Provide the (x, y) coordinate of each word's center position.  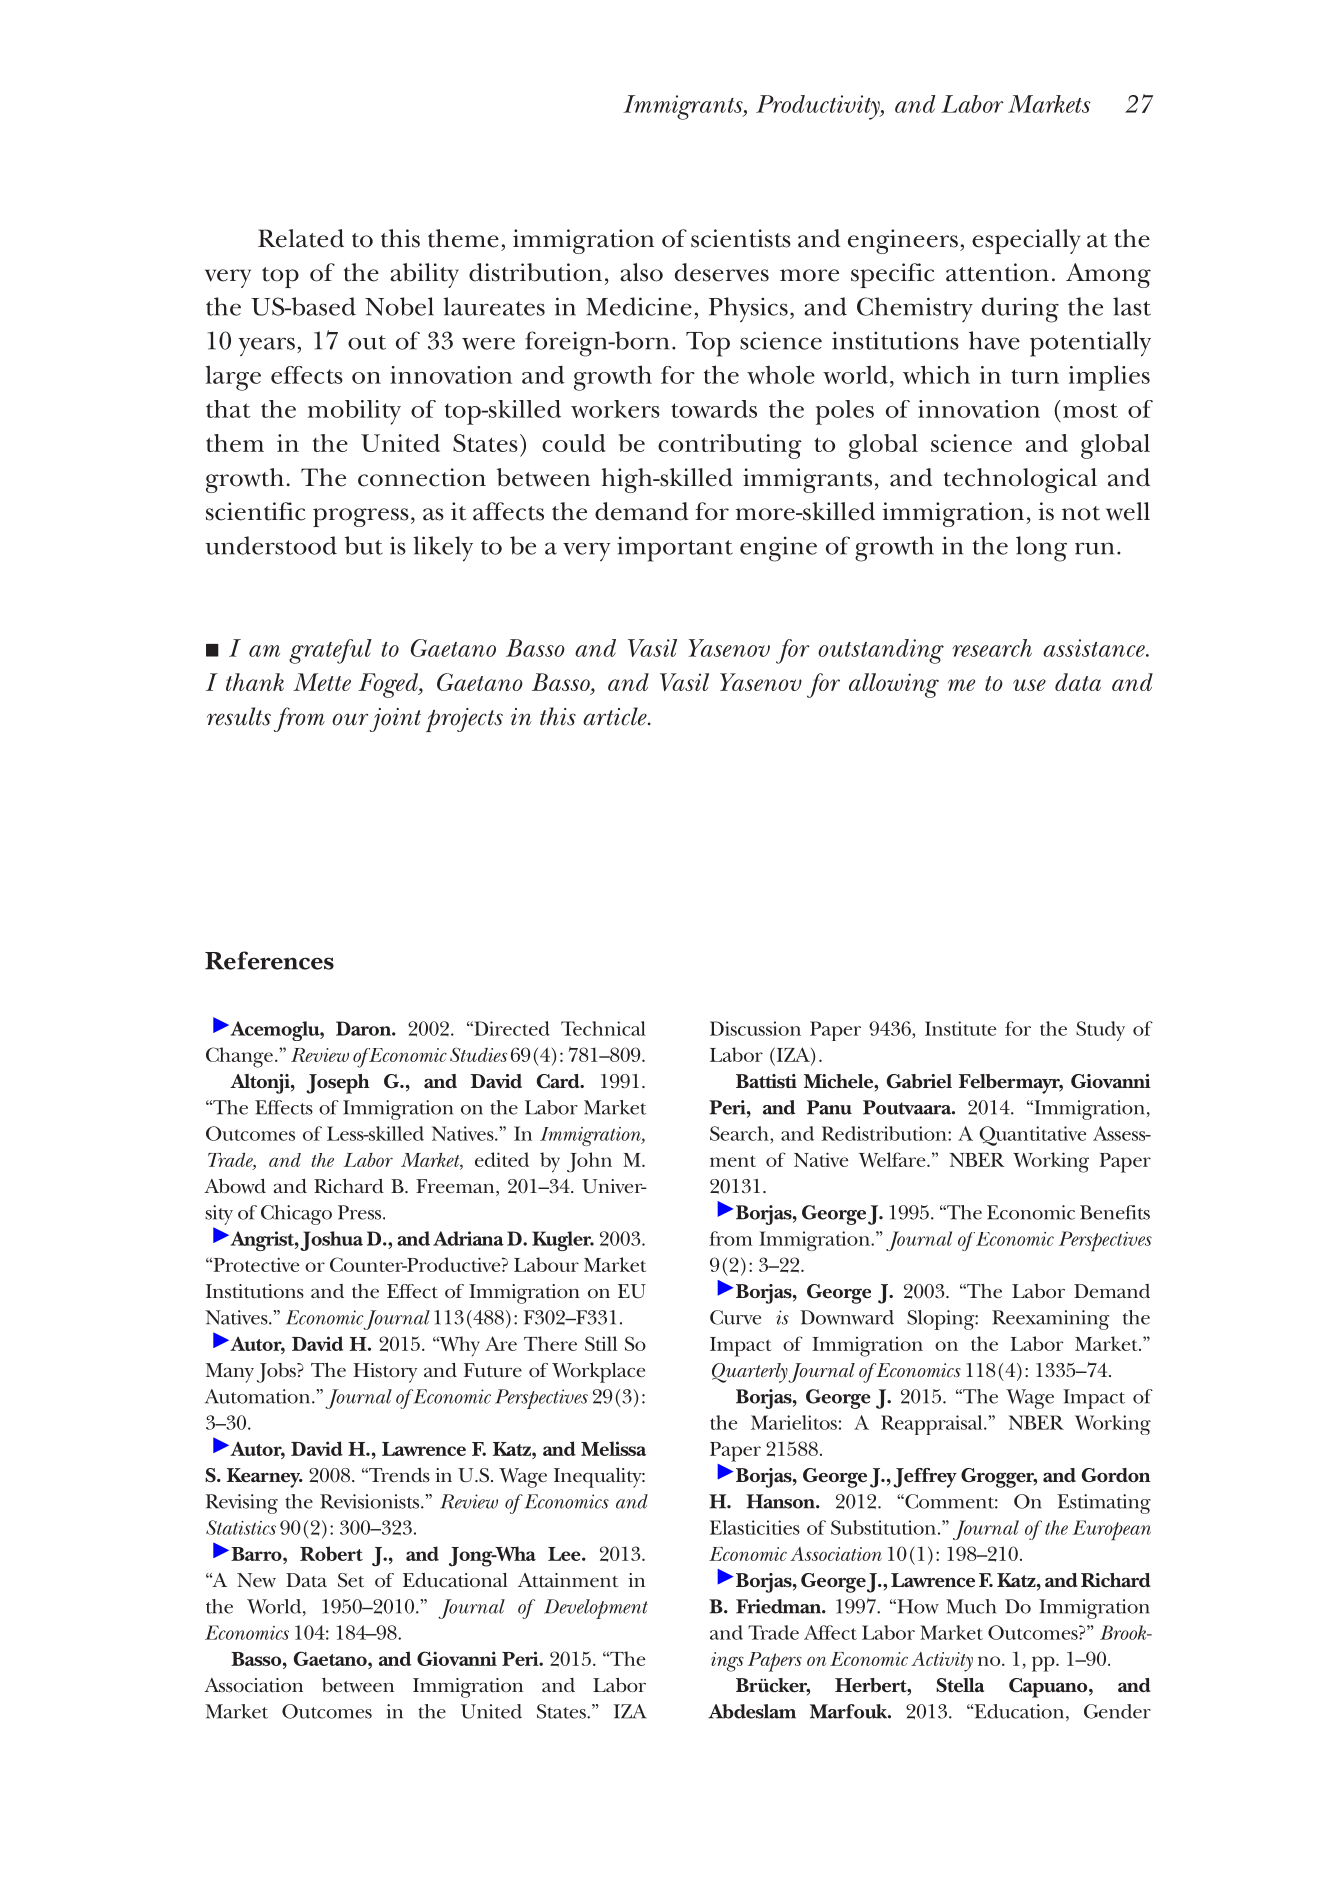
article (616, 716)
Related (301, 238)
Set (351, 1580)
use (1029, 685)
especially (1026, 241)
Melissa (613, 1448)
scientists (741, 238)
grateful (330, 651)
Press (361, 1212)
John (589, 1162)
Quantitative (1032, 1136)
